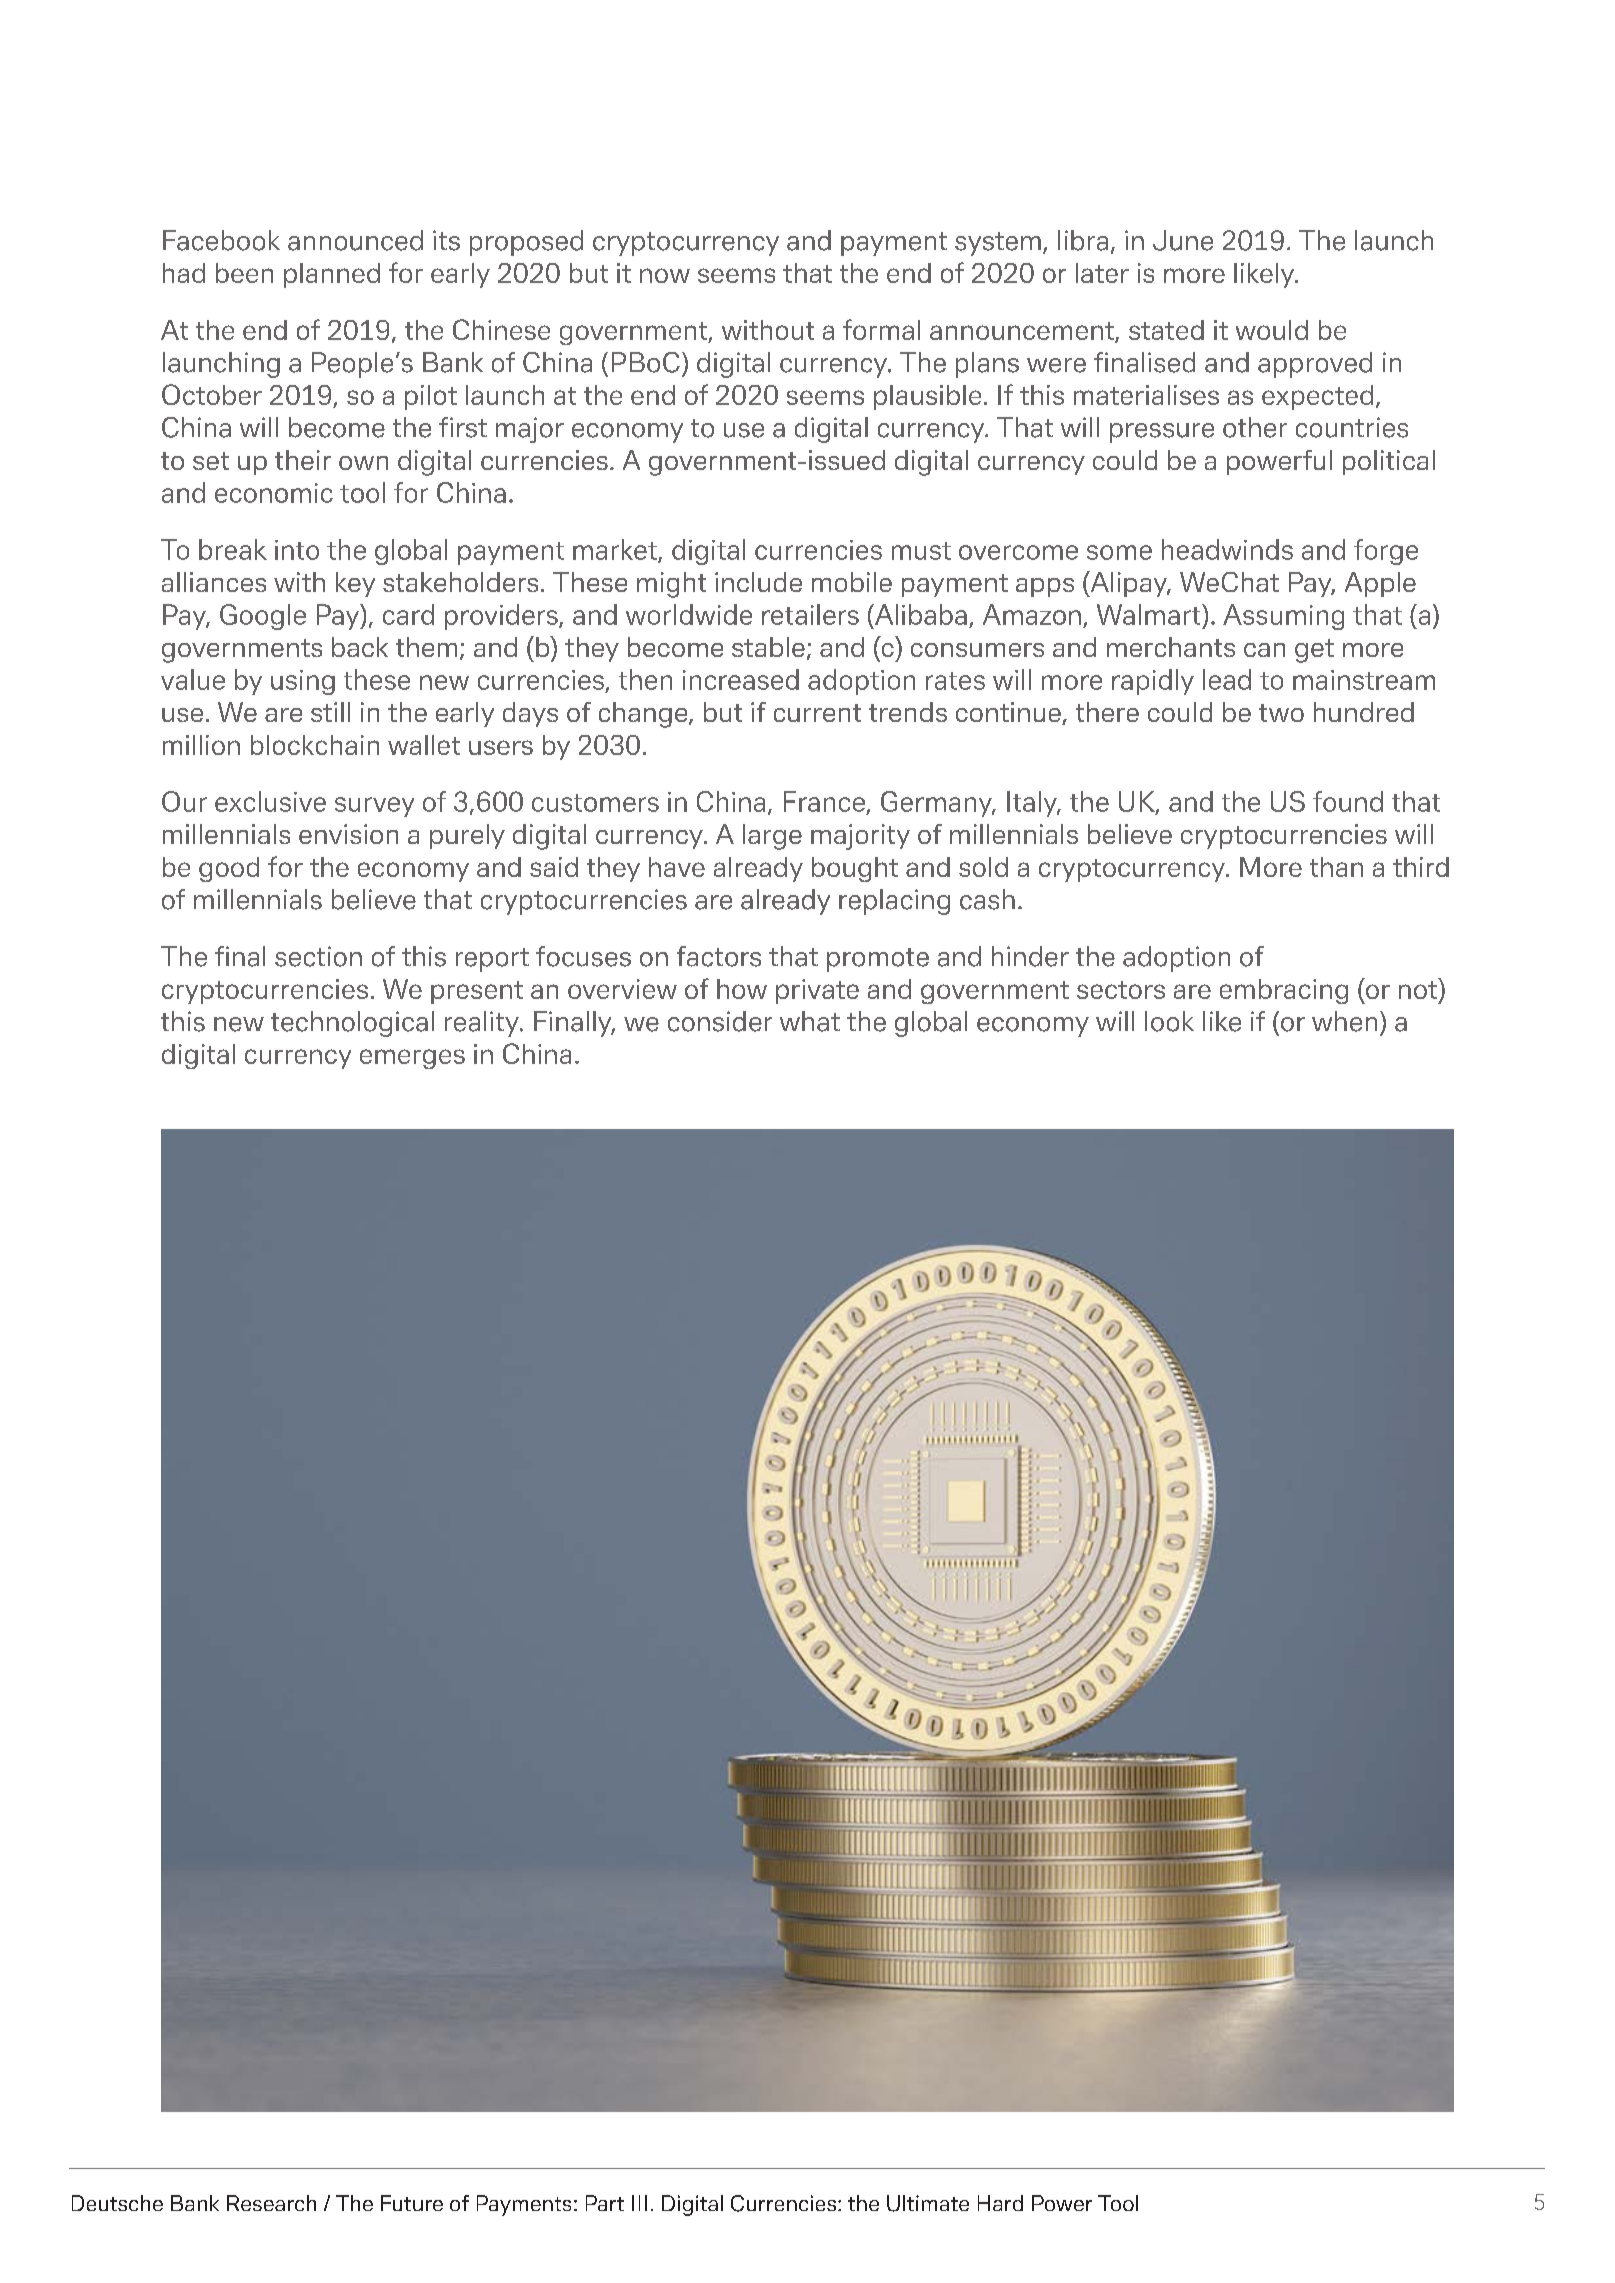 The width and height of the screenshot is (1615, 2283). Describe the element at coordinates (271, 2203) in the screenshot. I see `Research` at that location.
